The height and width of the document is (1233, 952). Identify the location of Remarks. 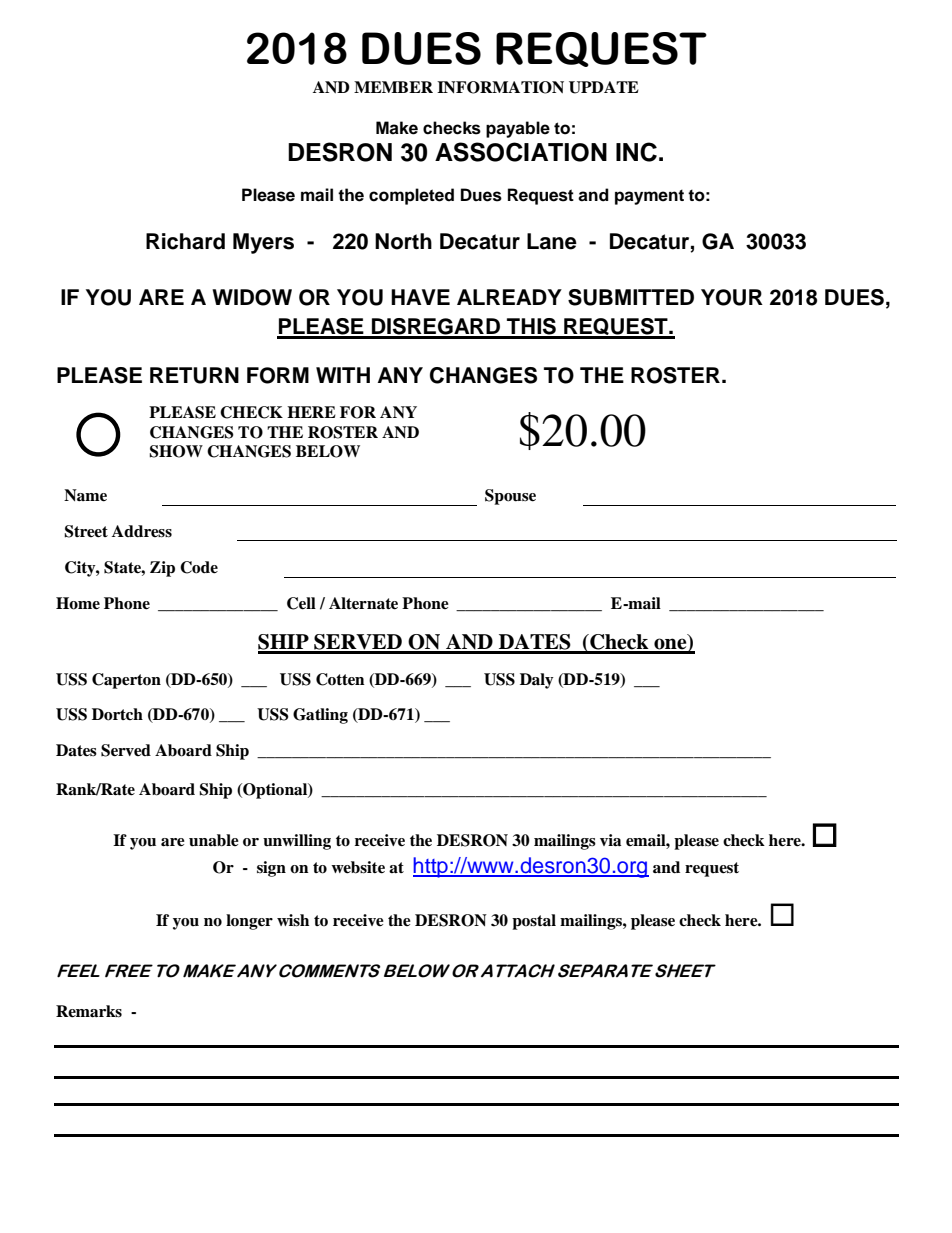
(89, 1011).
